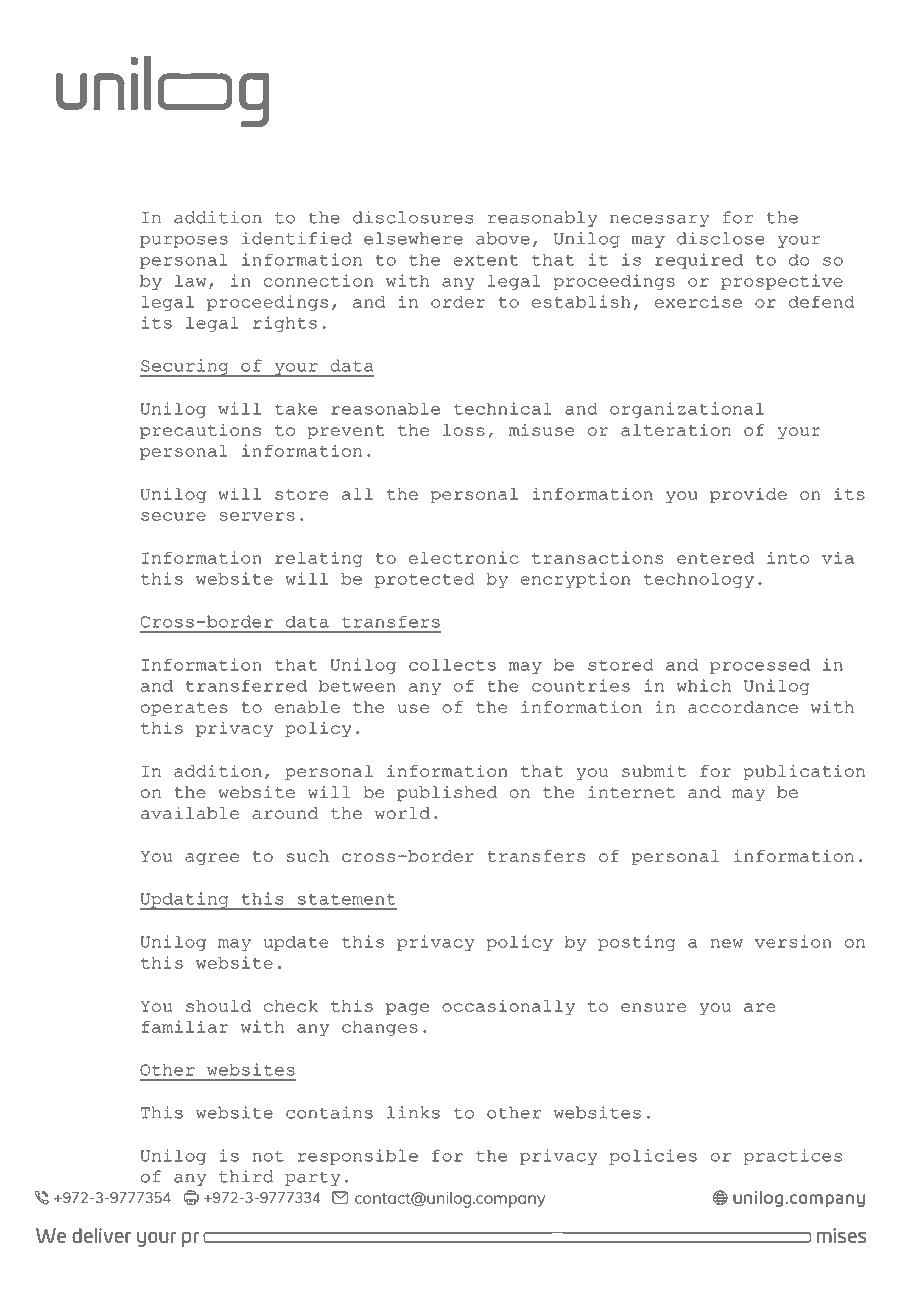 Image resolution: width=924 pixels, height=1308 pixels. What do you see at coordinates (413, 1112) in the document?
I see `links` at bounding box center [413, 1112].
